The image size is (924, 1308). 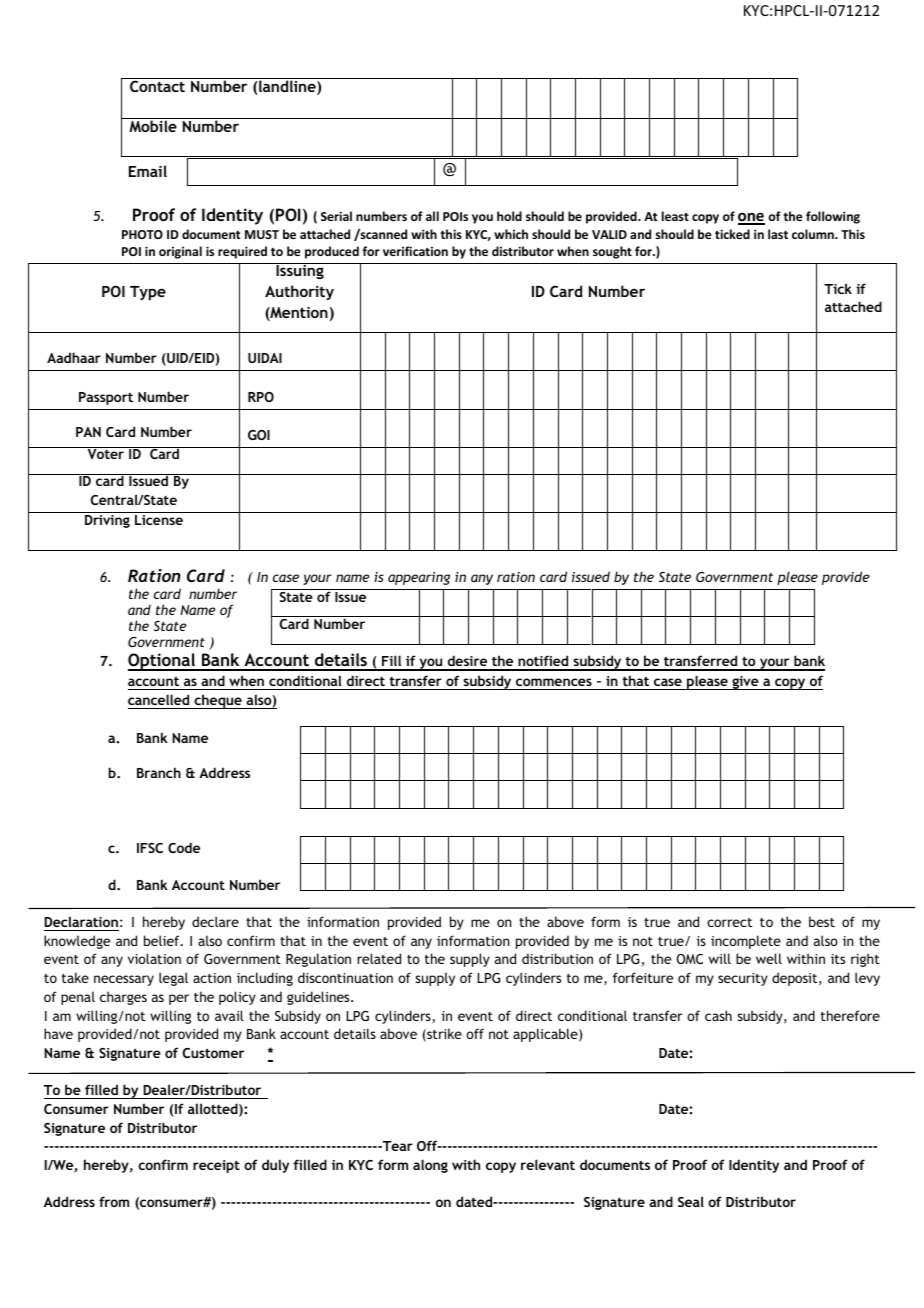 I want to click on commences, so click(x=554, y=684).
